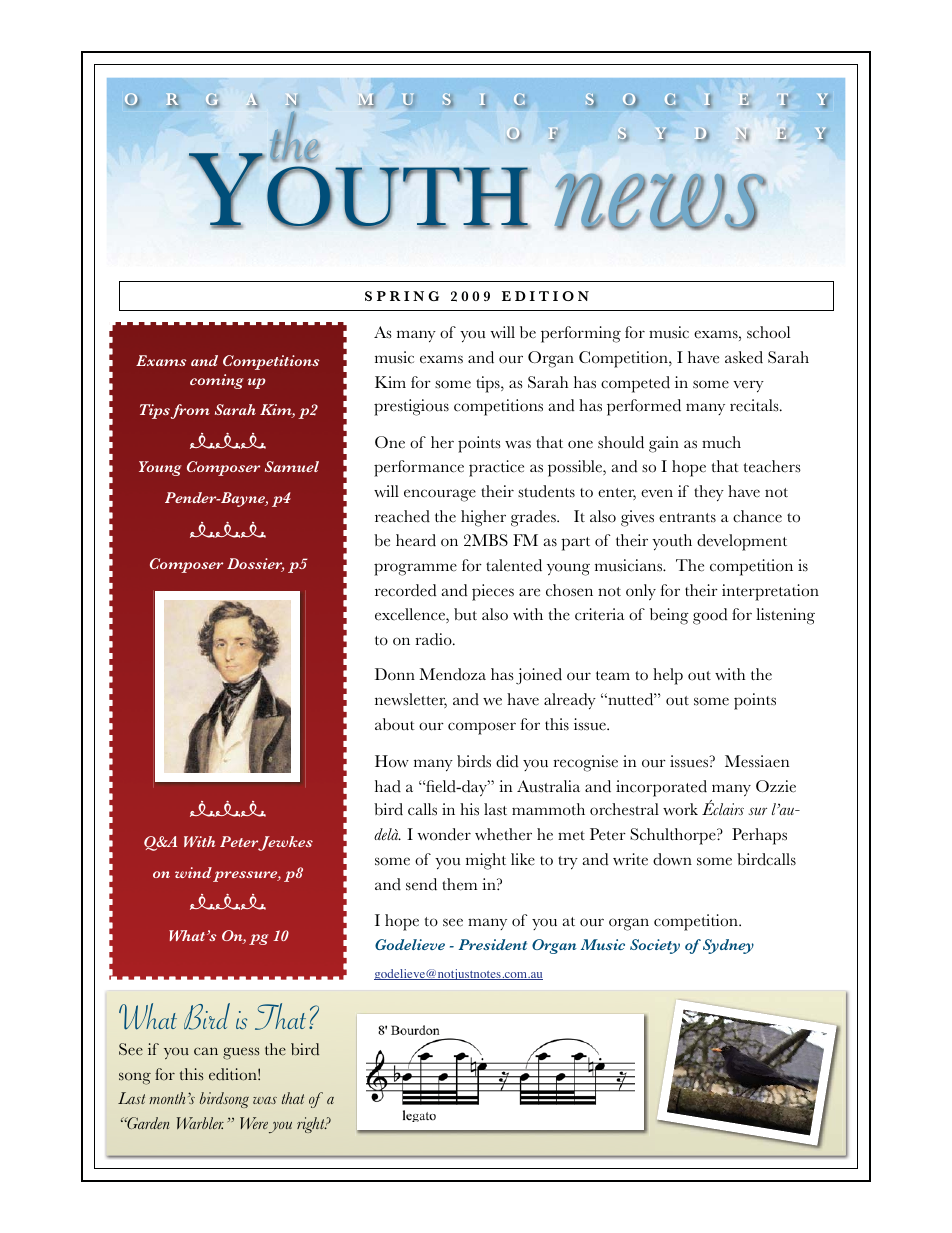 This screenshot has width=952, height=1233. What do you see at coordinates (710, 616) in the screenshot?
I see `good` at bounding box center [710, 616].
